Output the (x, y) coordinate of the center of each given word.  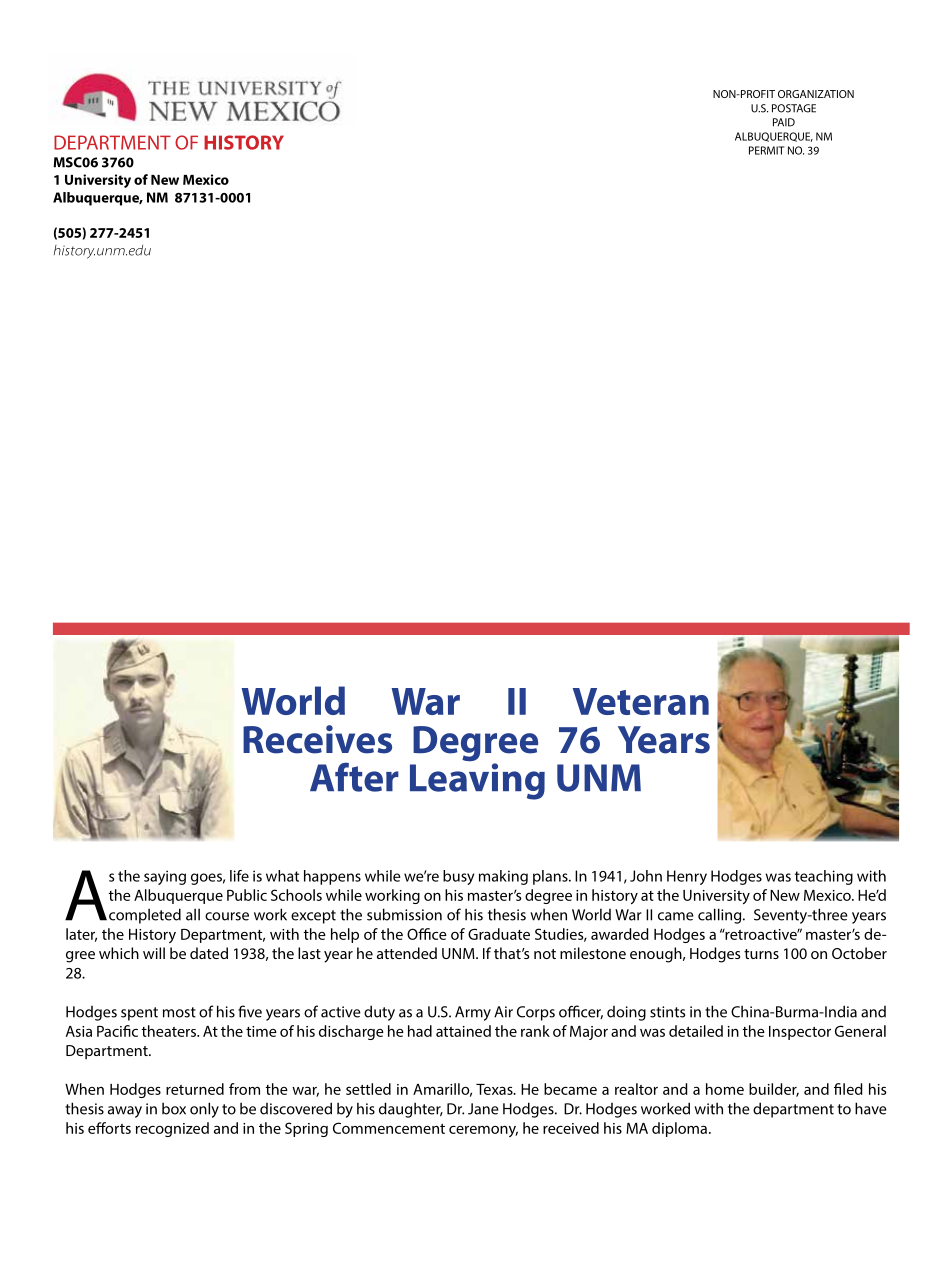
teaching (824, 877)
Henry (687, 877)
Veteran (641, 701)
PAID (784, 122)
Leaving (477, 780)
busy (458, 877)
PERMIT (766, 150)
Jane (483, 1109)
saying (165, 877)
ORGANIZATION (816, 94)
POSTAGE (794, 108)
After (354, 777)
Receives (317, 739)
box (174, 1108)
